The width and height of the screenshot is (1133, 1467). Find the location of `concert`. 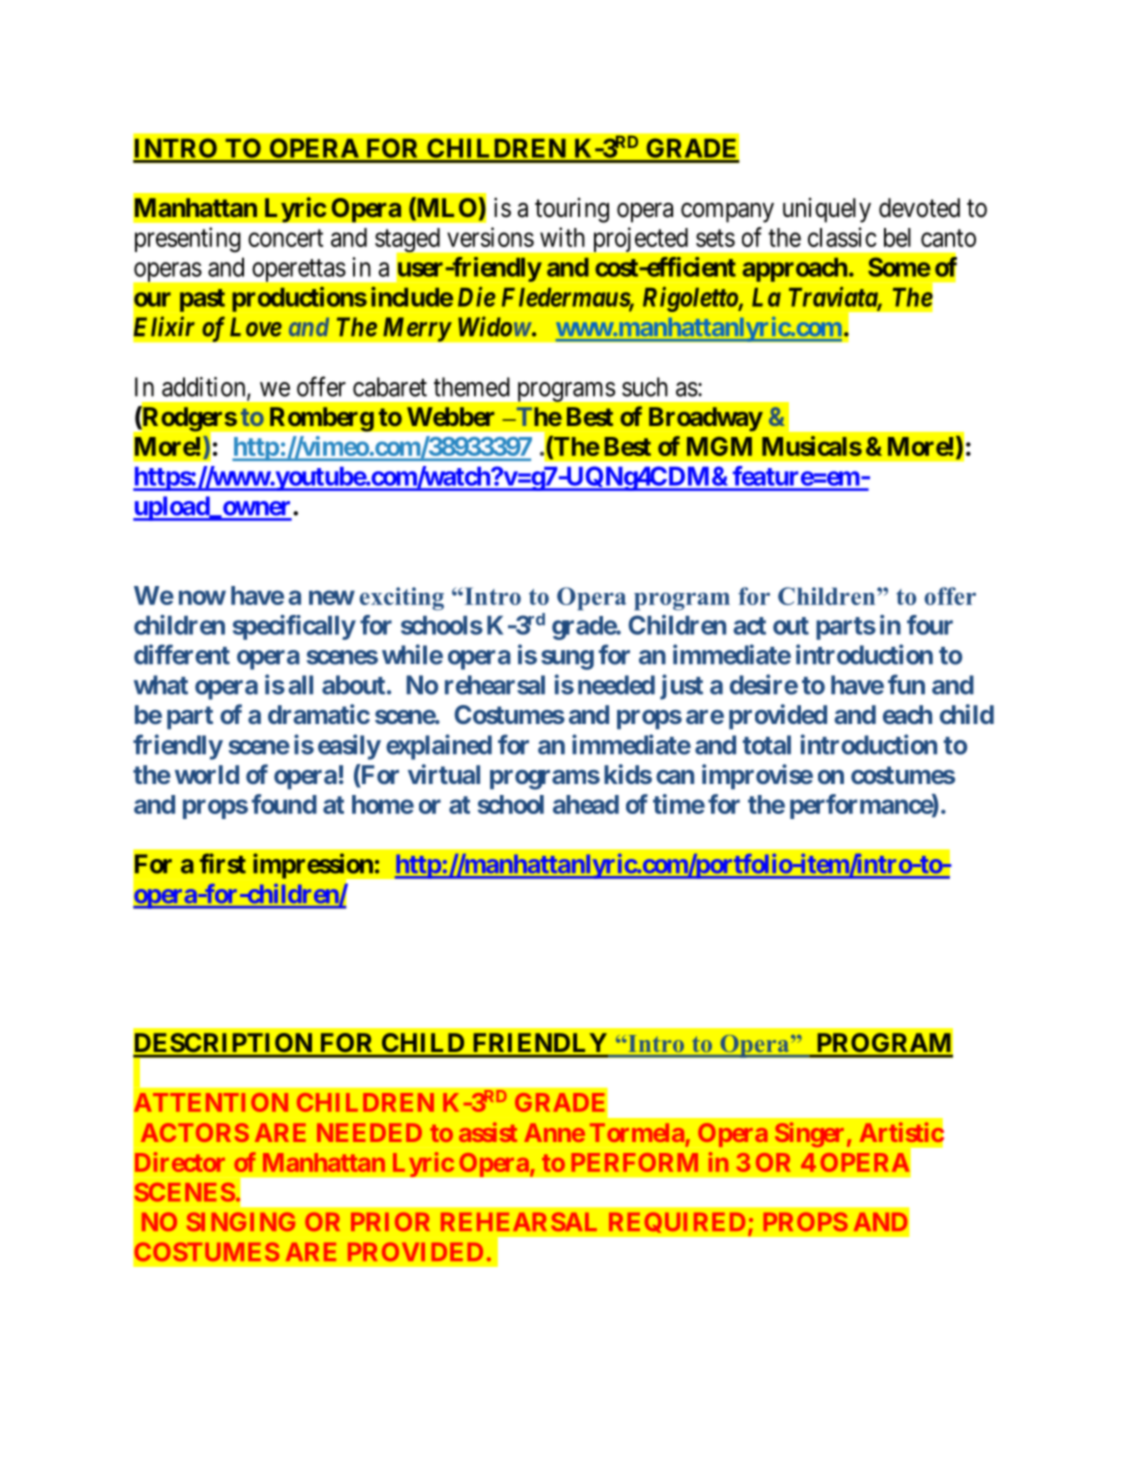

concert is located at coordinates (285, 238).
